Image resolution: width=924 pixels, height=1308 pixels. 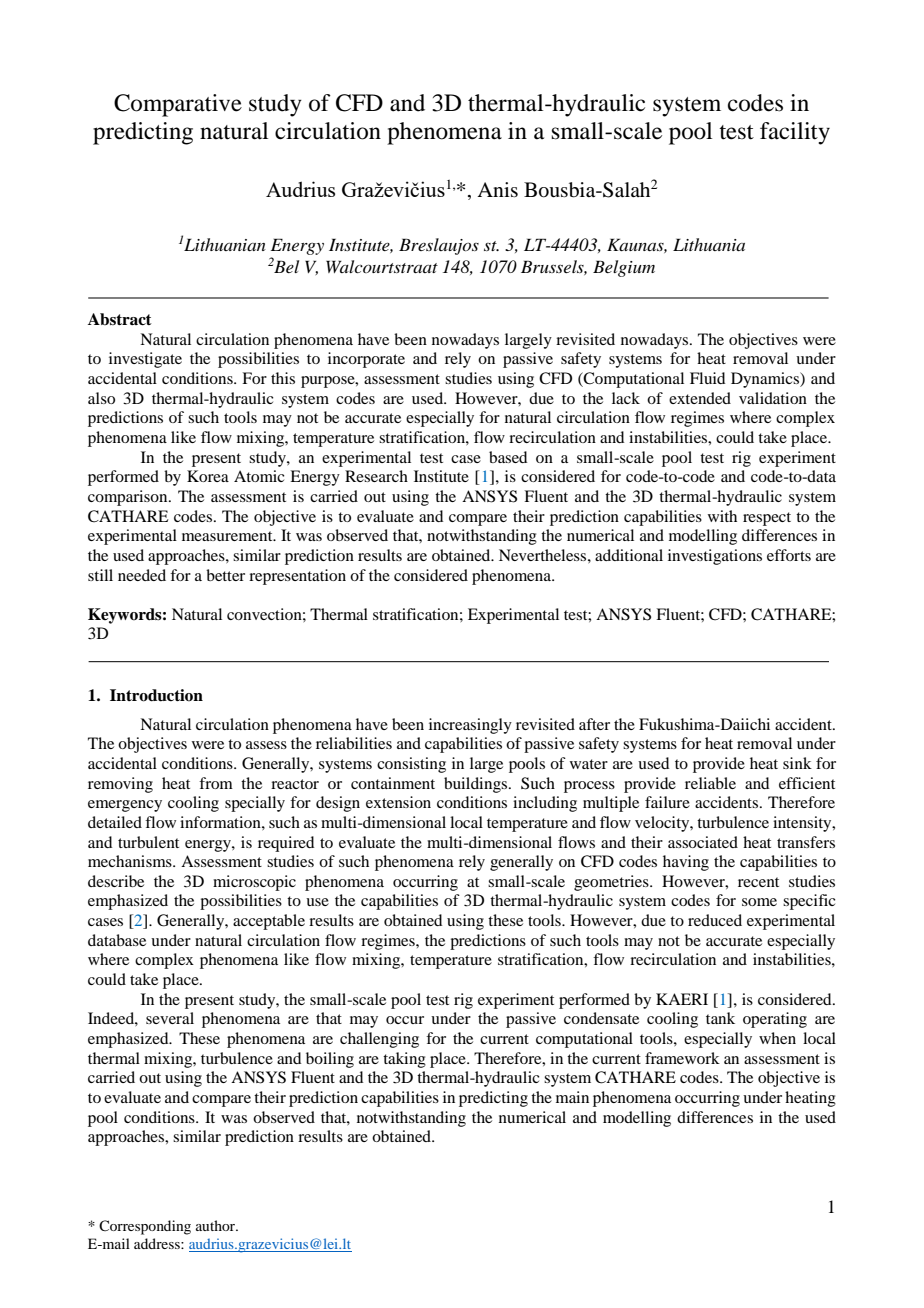 What do you see at coordinates (470, 726) in the screenshot?
I see `increasingly` at bounding box center [470, 726].
